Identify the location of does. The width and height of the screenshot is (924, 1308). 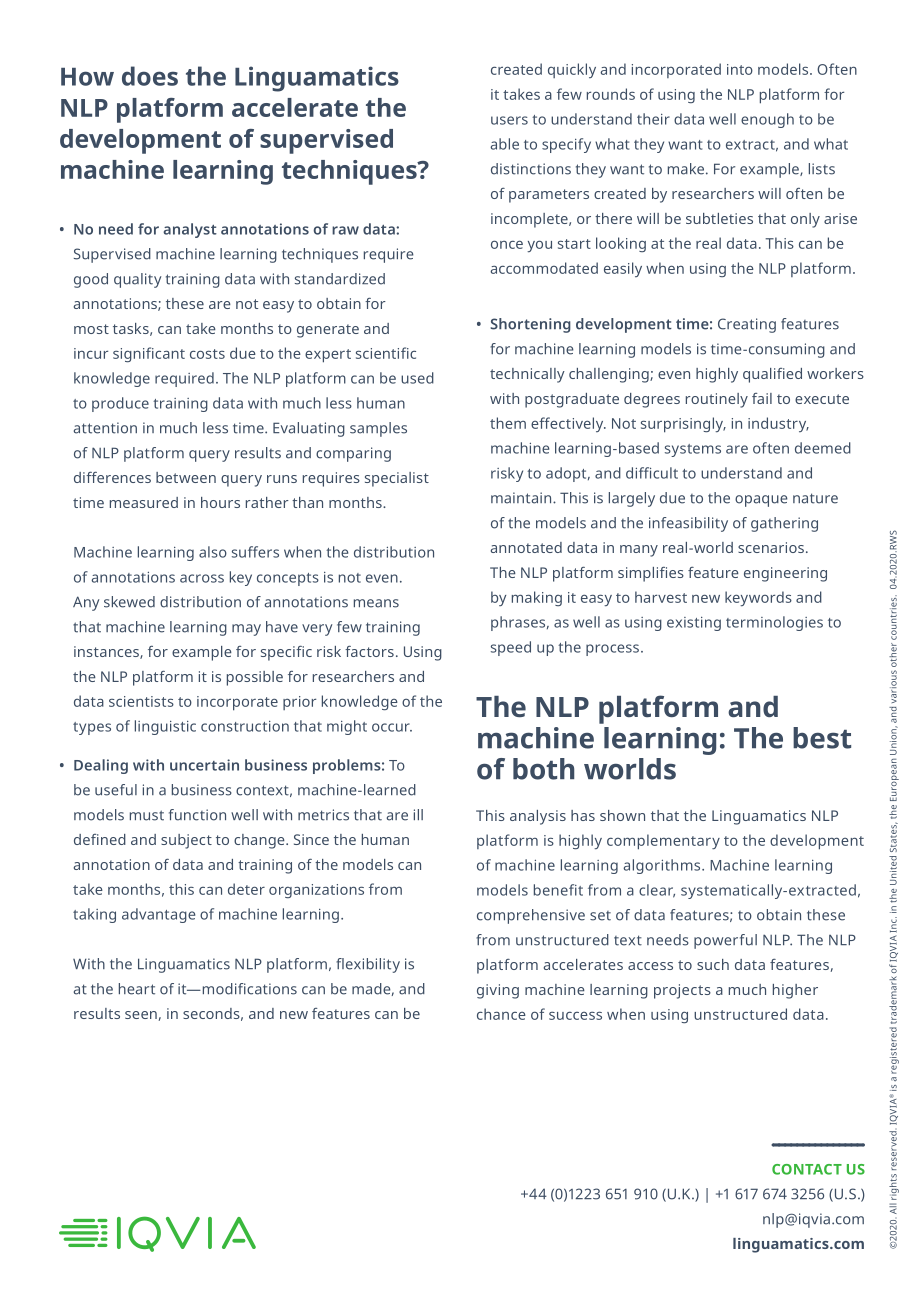
(150, 76).
